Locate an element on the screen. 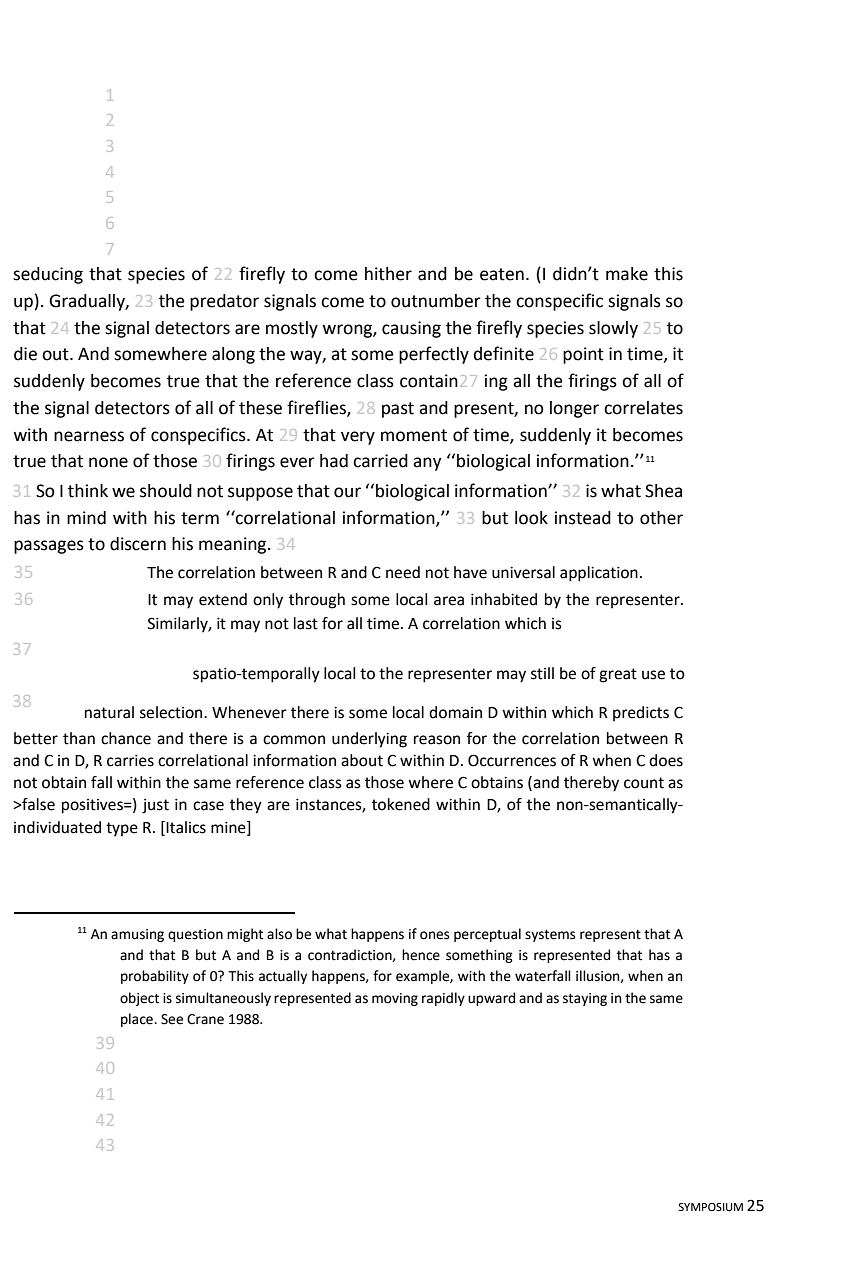 This screenshot has height=1262, width=842. moving is located at coordinates (395, 999).
